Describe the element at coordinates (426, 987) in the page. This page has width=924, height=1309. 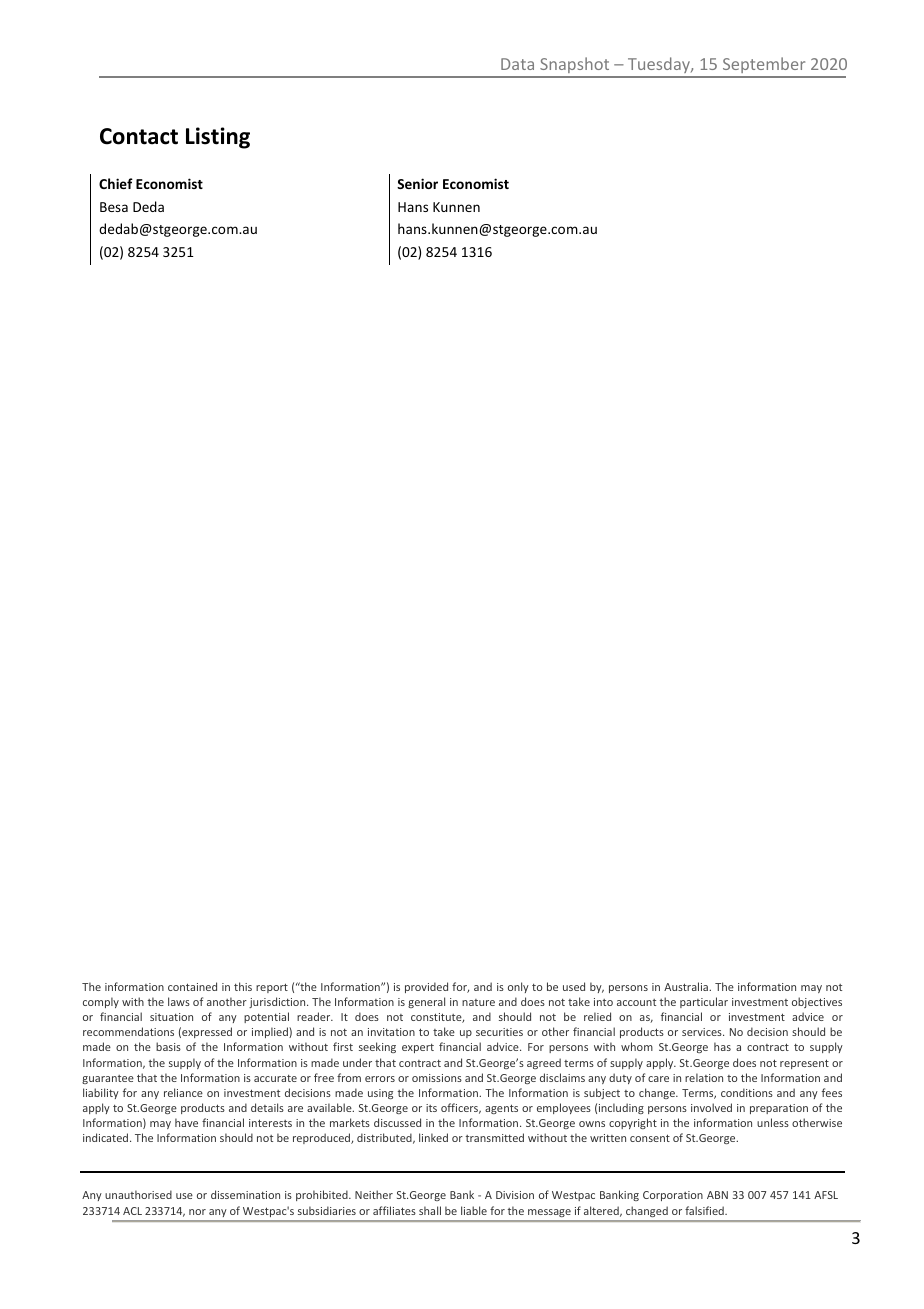
I see `provided` at that location.
